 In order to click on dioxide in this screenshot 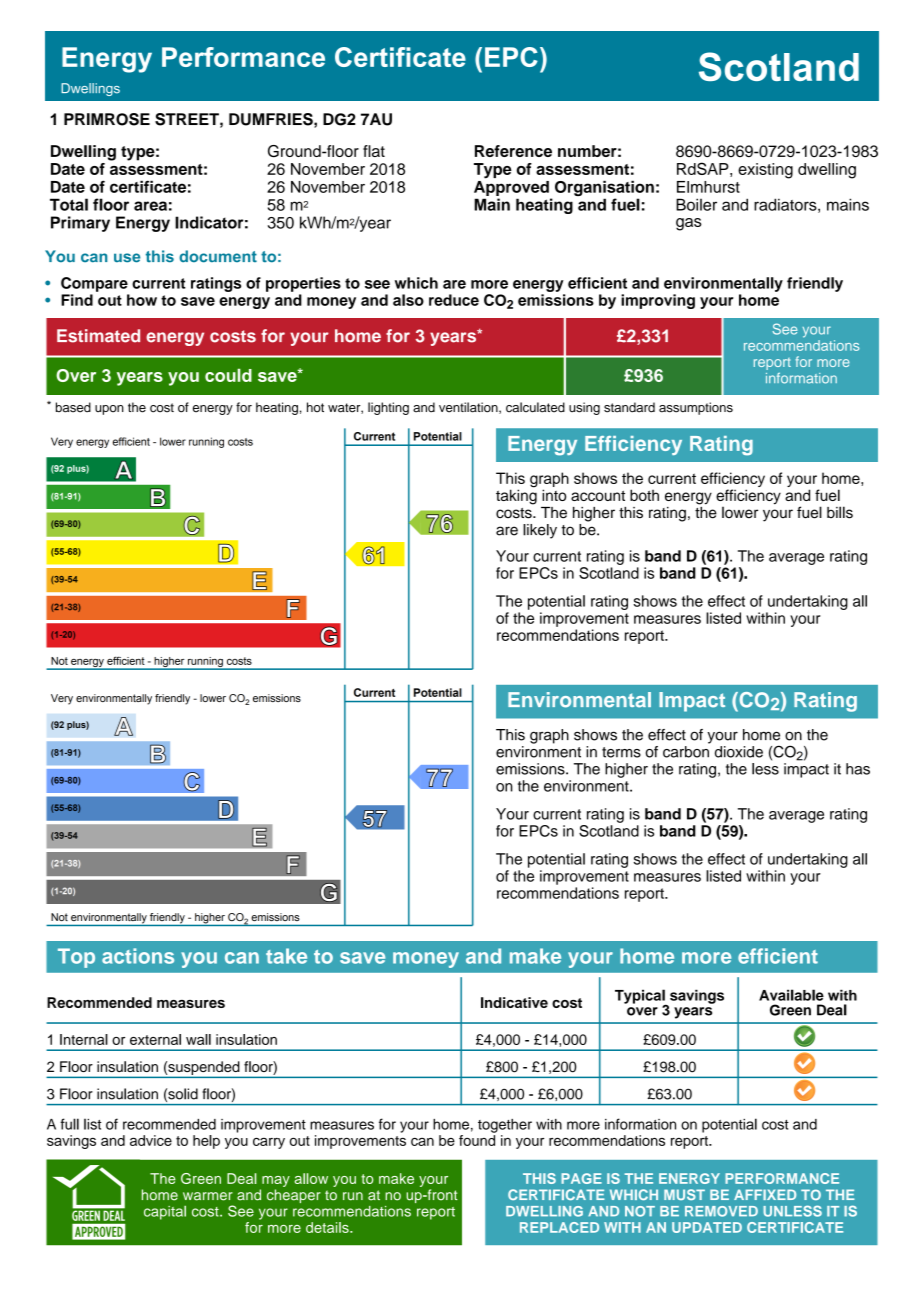, I will do `click(739, 752)`.
